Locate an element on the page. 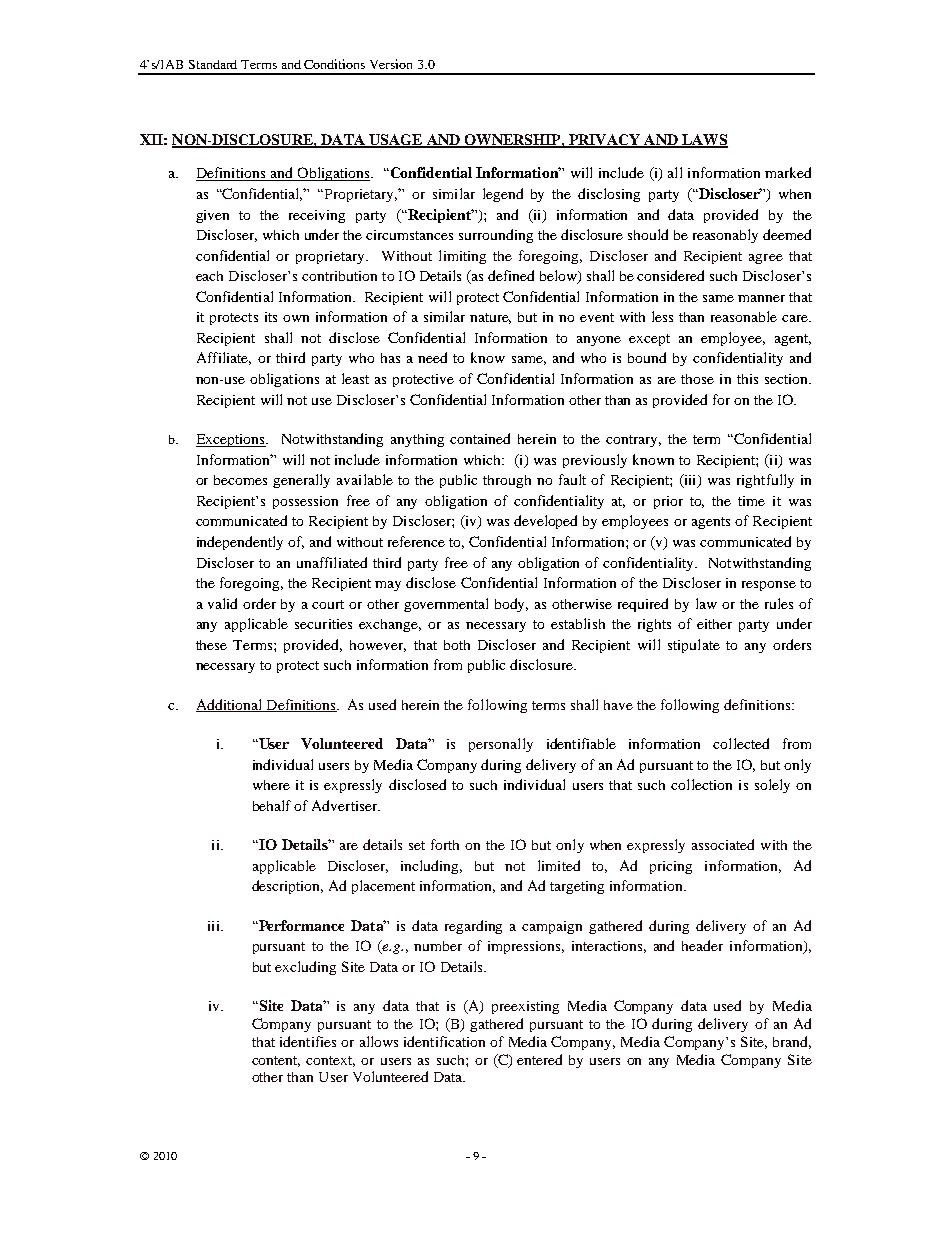 This page has height=1233, width=952. header is located at coordinates (702, 945).
